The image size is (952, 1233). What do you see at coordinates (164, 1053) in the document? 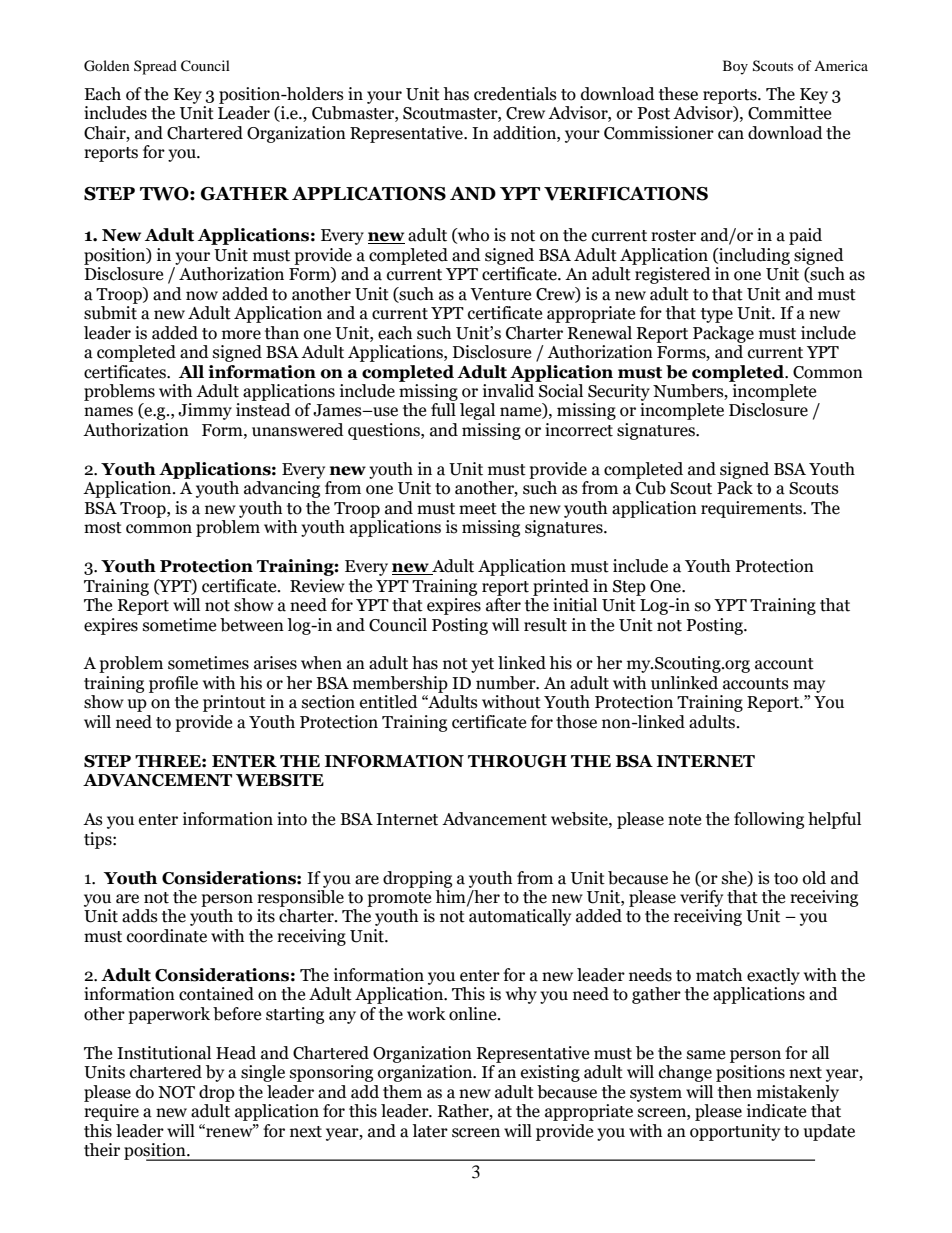
I see `Institutional` at bounding box center [164, 1053].
